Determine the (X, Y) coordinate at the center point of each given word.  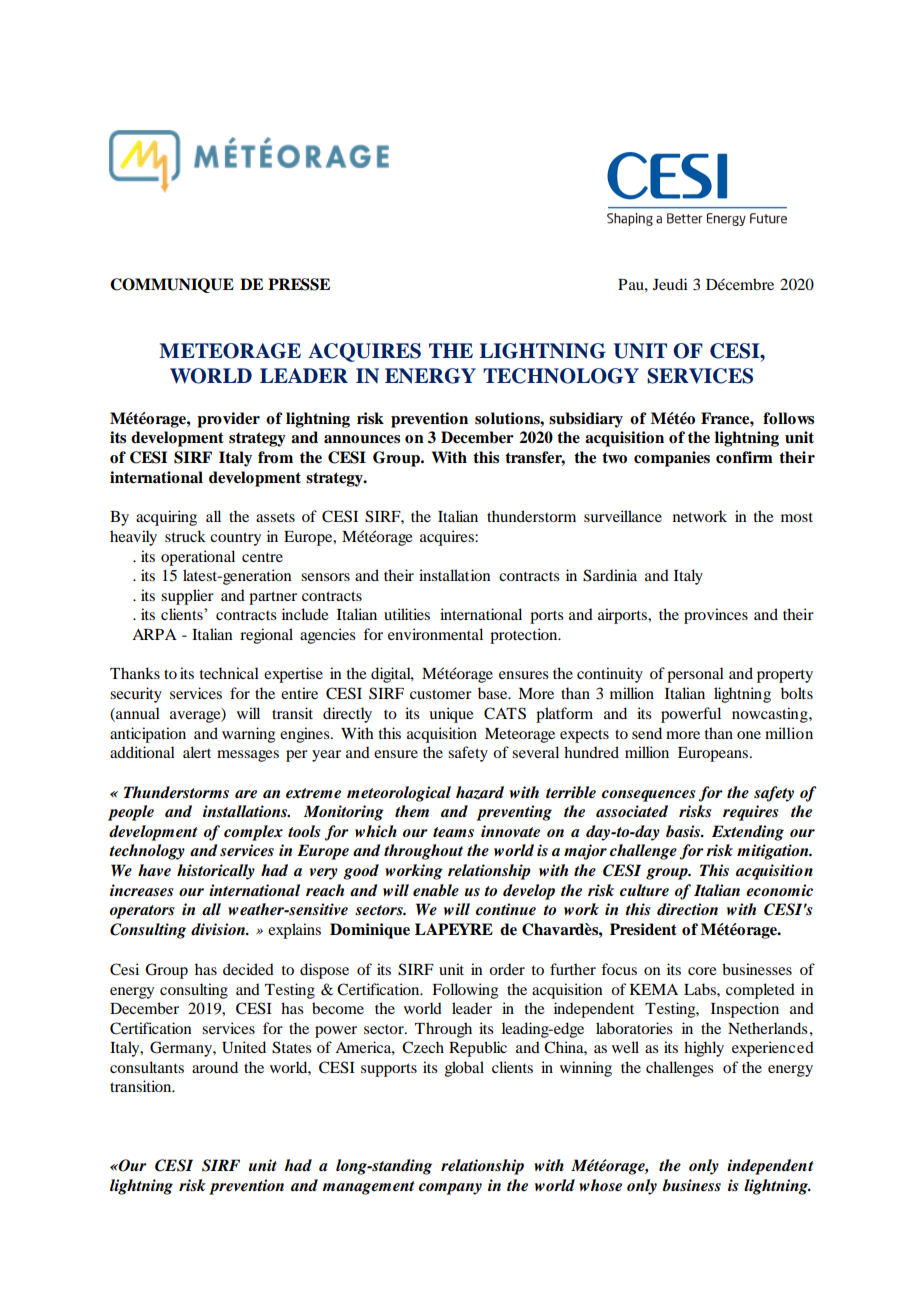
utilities (407, 614)
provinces (716, 616)
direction (687, 909)
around (215, 1067)
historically (216, 872)
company (450, 1189)
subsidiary (586, 420)
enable (436, 890)
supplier (187, 597)
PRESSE (299, 284)
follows (788, 418)
